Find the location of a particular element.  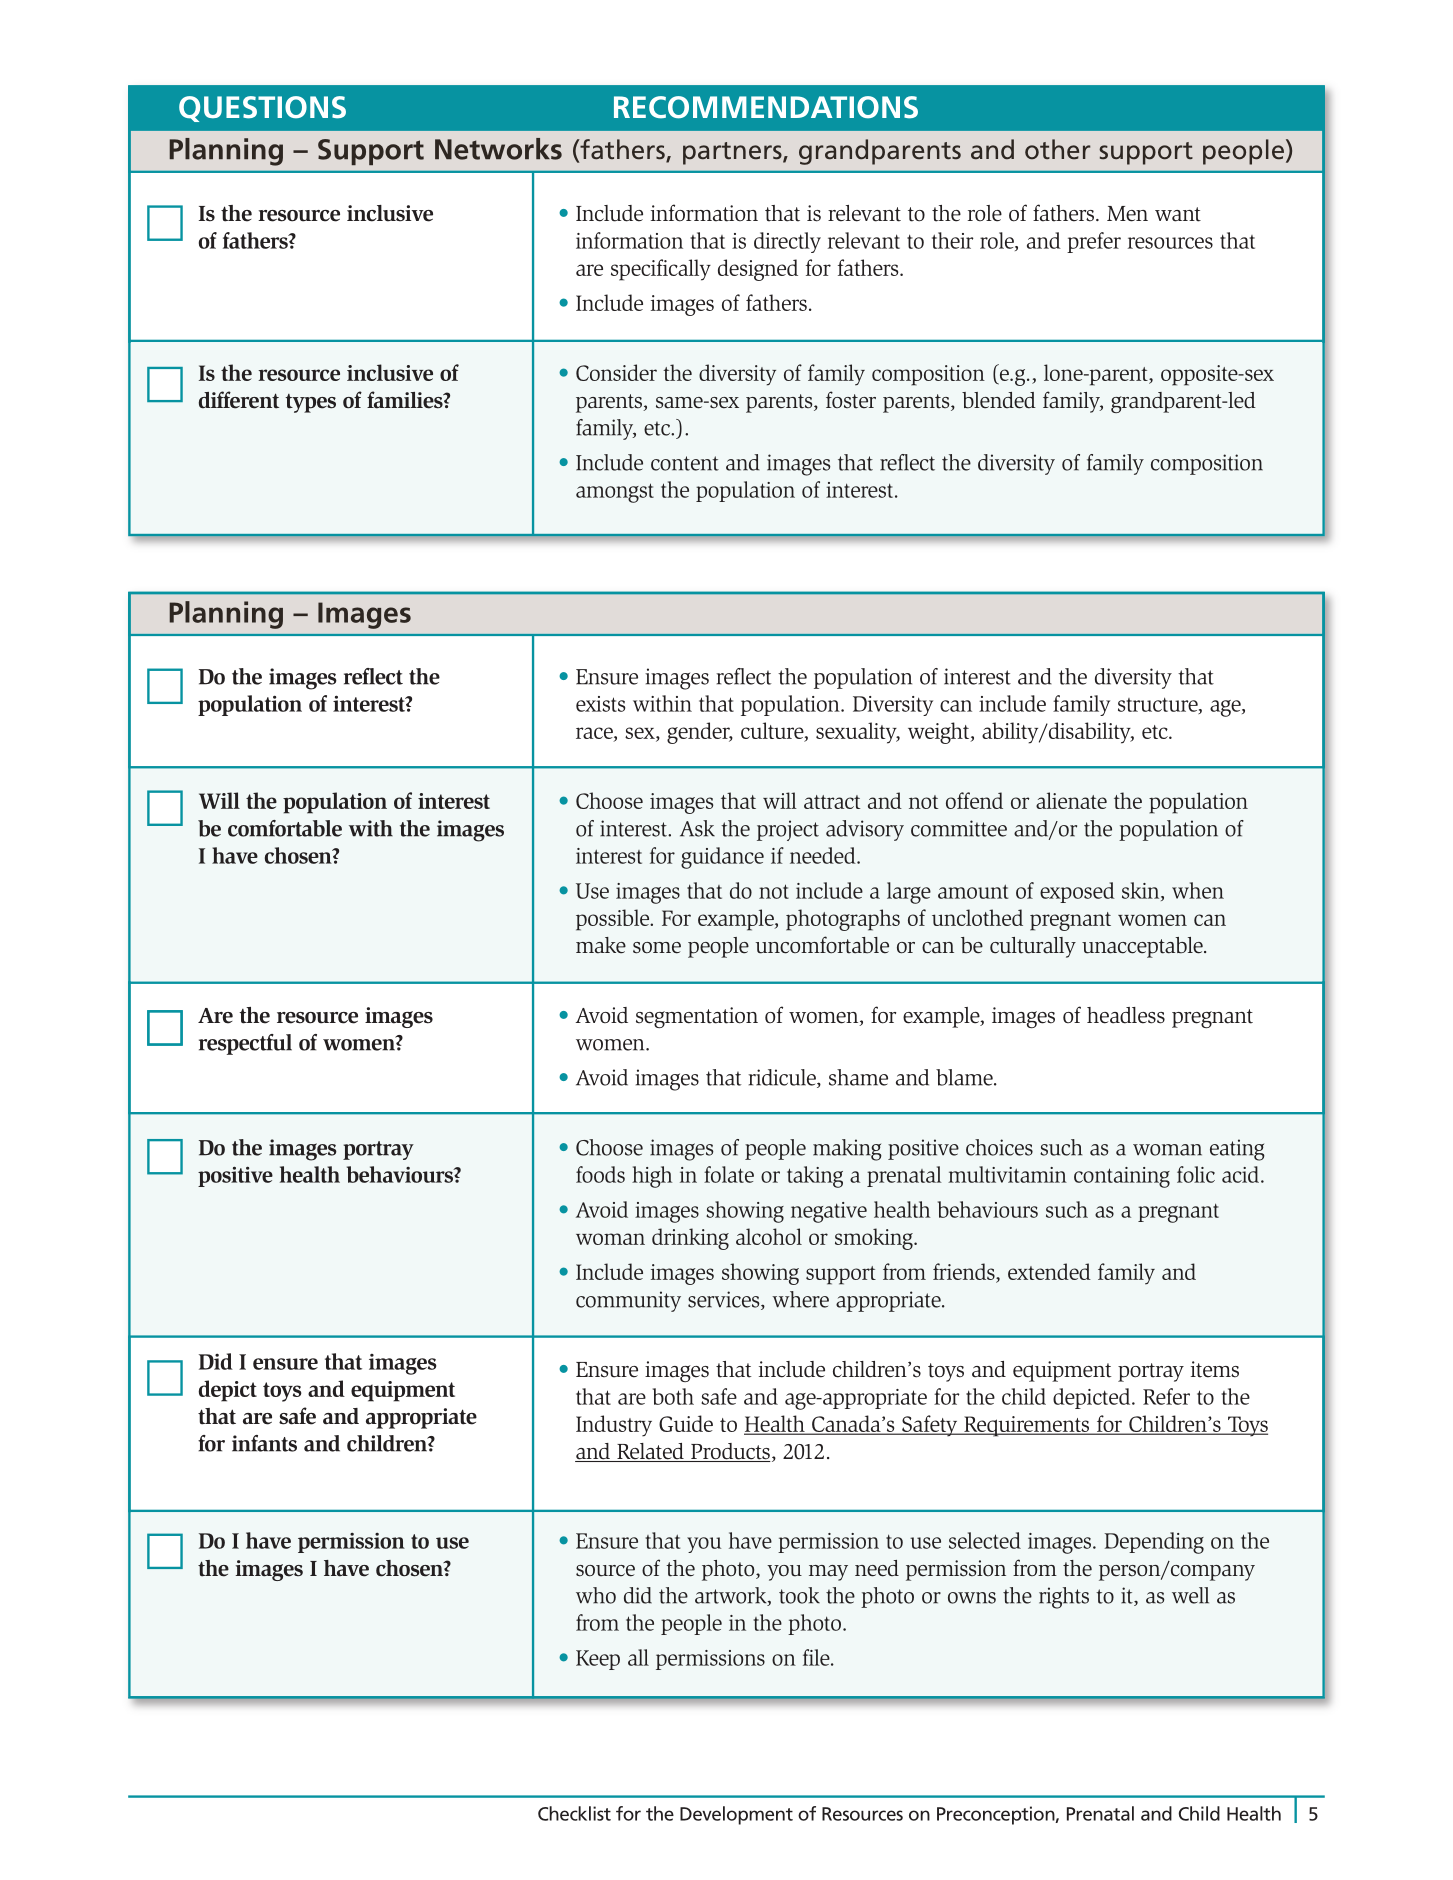

partners is located at coordinates (733, 153).
